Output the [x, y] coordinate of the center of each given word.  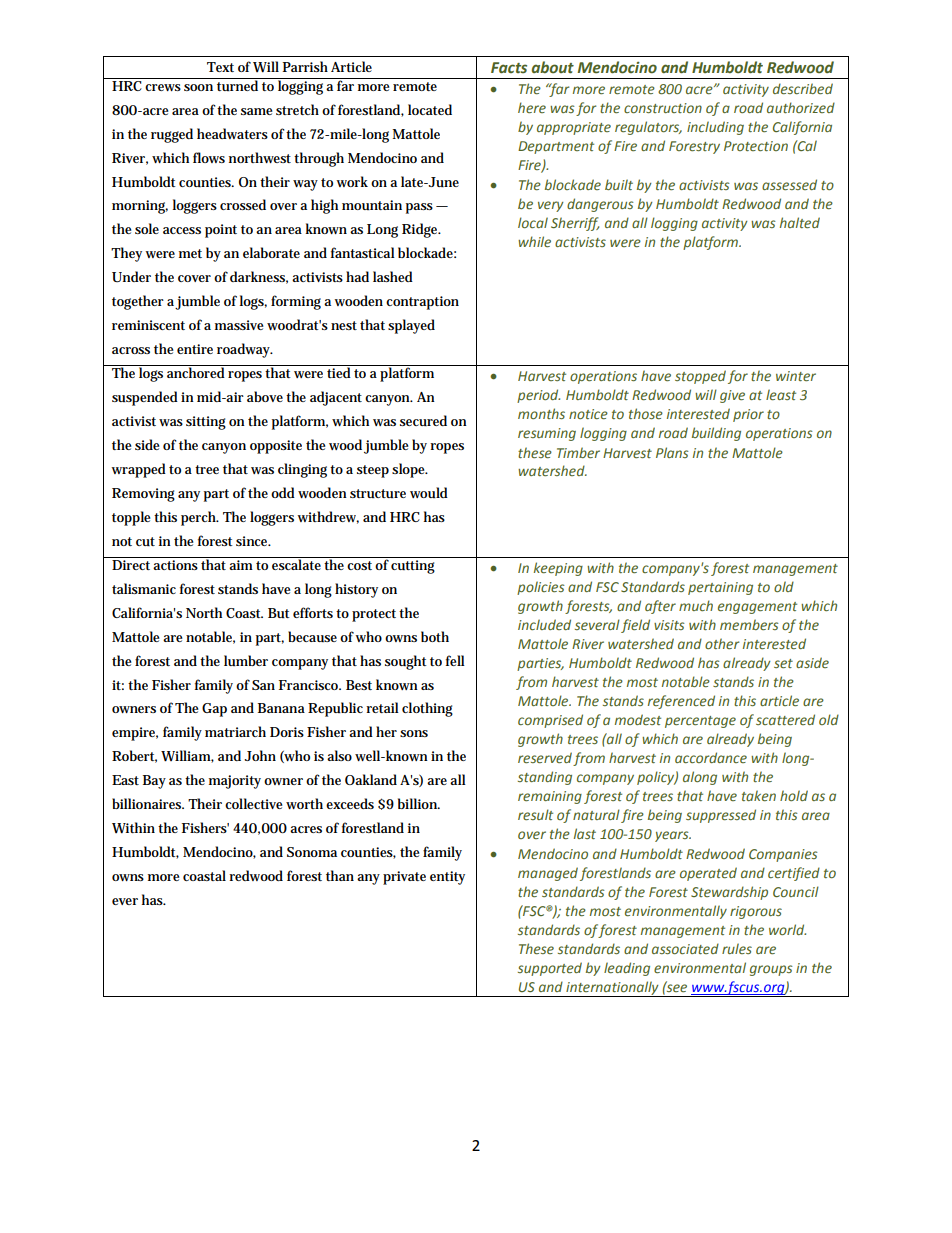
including [715, 128]
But [279, 613]
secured [423, 421]
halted [800, 222]
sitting [206, 423]
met [190, 253]
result [535, 814]
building [716, 434]
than [340, 875]
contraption [422, 303]
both [435, 636]
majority [235, 782]
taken [759, 795]
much [696, 605]
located [430, 109]
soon [198, 87]
